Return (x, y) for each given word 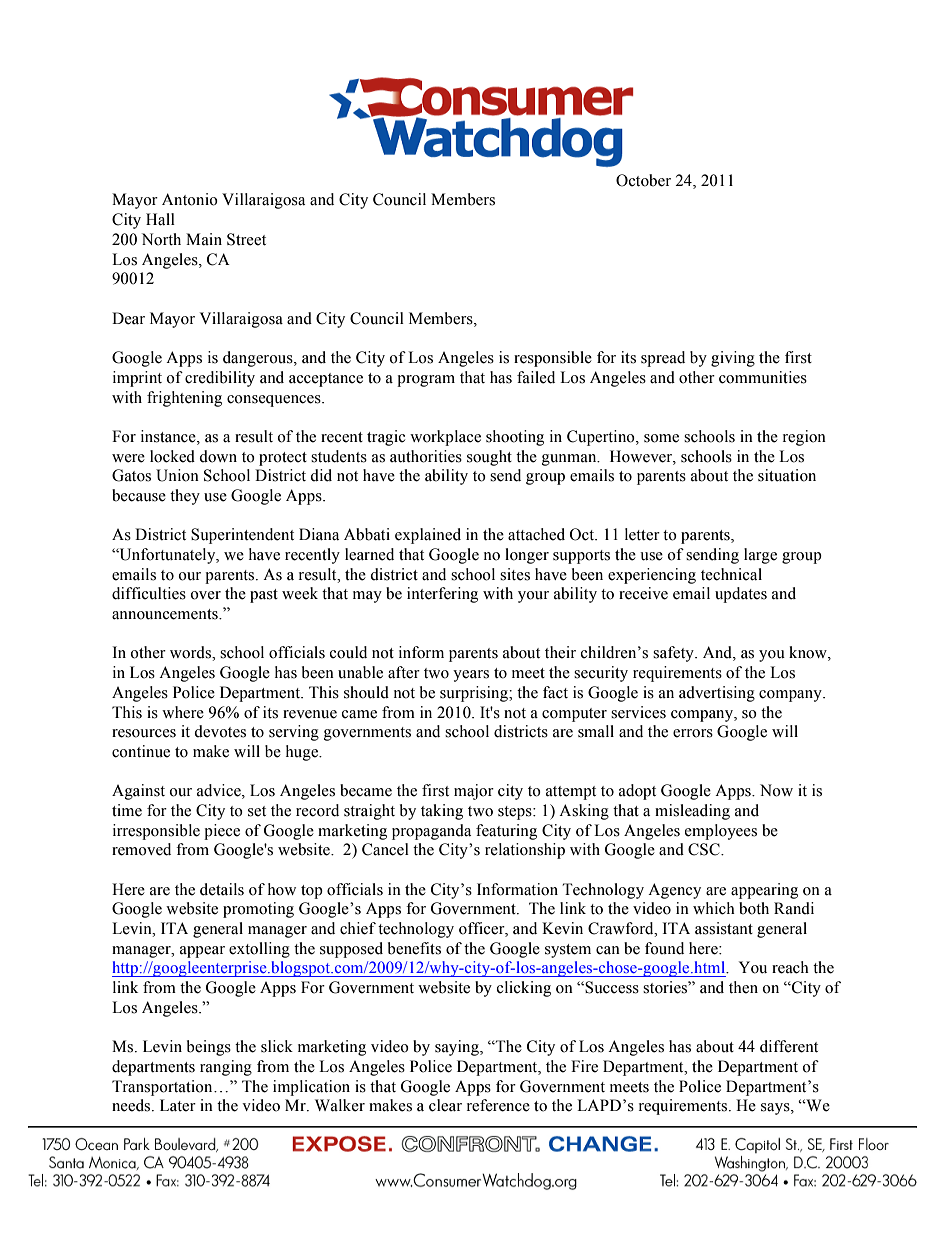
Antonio (190, 199)
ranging (226, 1068)
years (471, 676)
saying (458, 1048)
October (643, 180)
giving (733, 359)
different (789, 1046)
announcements (166, 614)
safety (674, 654)
